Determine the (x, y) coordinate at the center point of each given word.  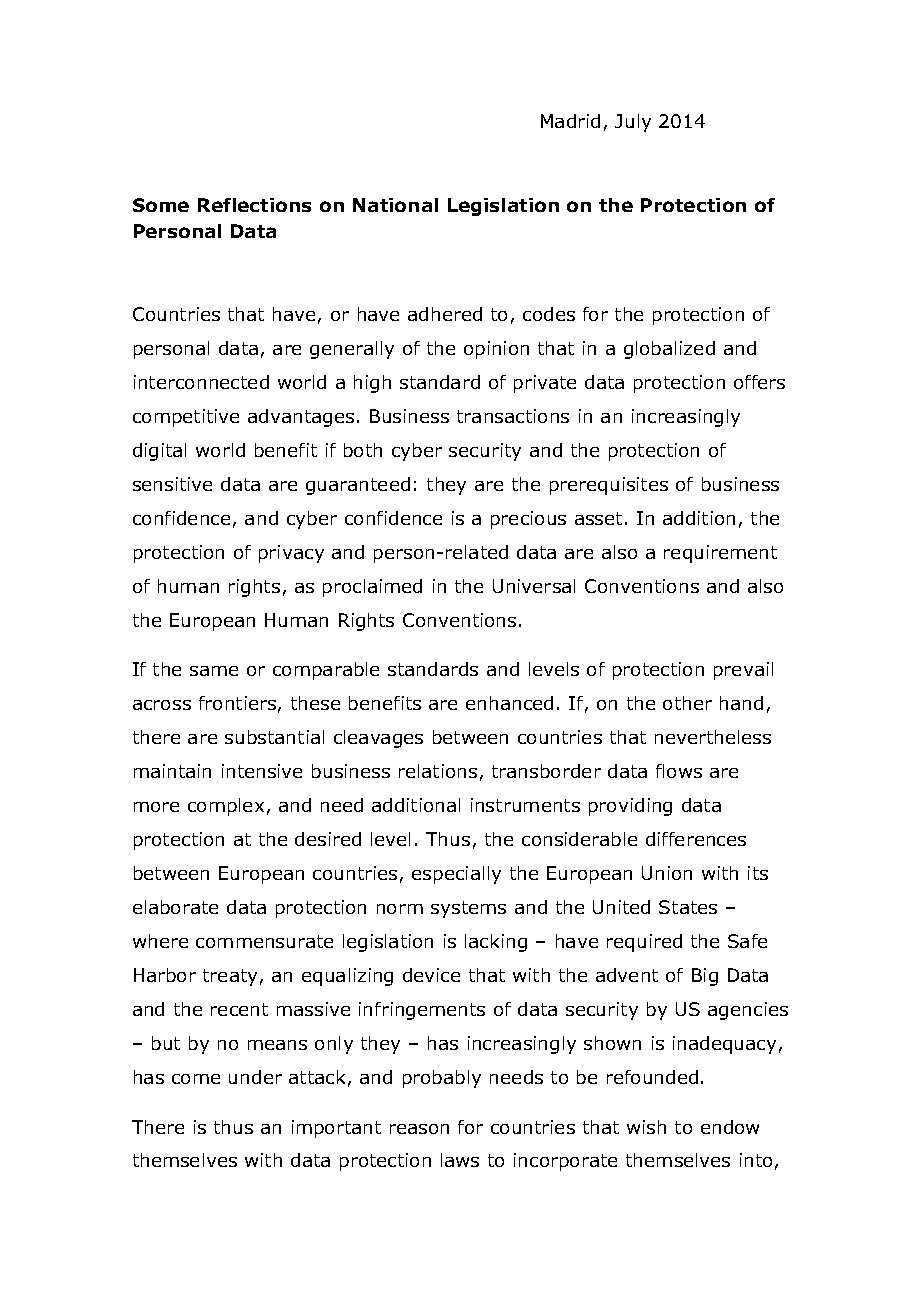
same (214, 671)
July (633, 123)
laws (460, 1160)
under (255, 1077)
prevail (743, 671)
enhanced (509, 703)
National (395, 205)
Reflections (254, 205)
